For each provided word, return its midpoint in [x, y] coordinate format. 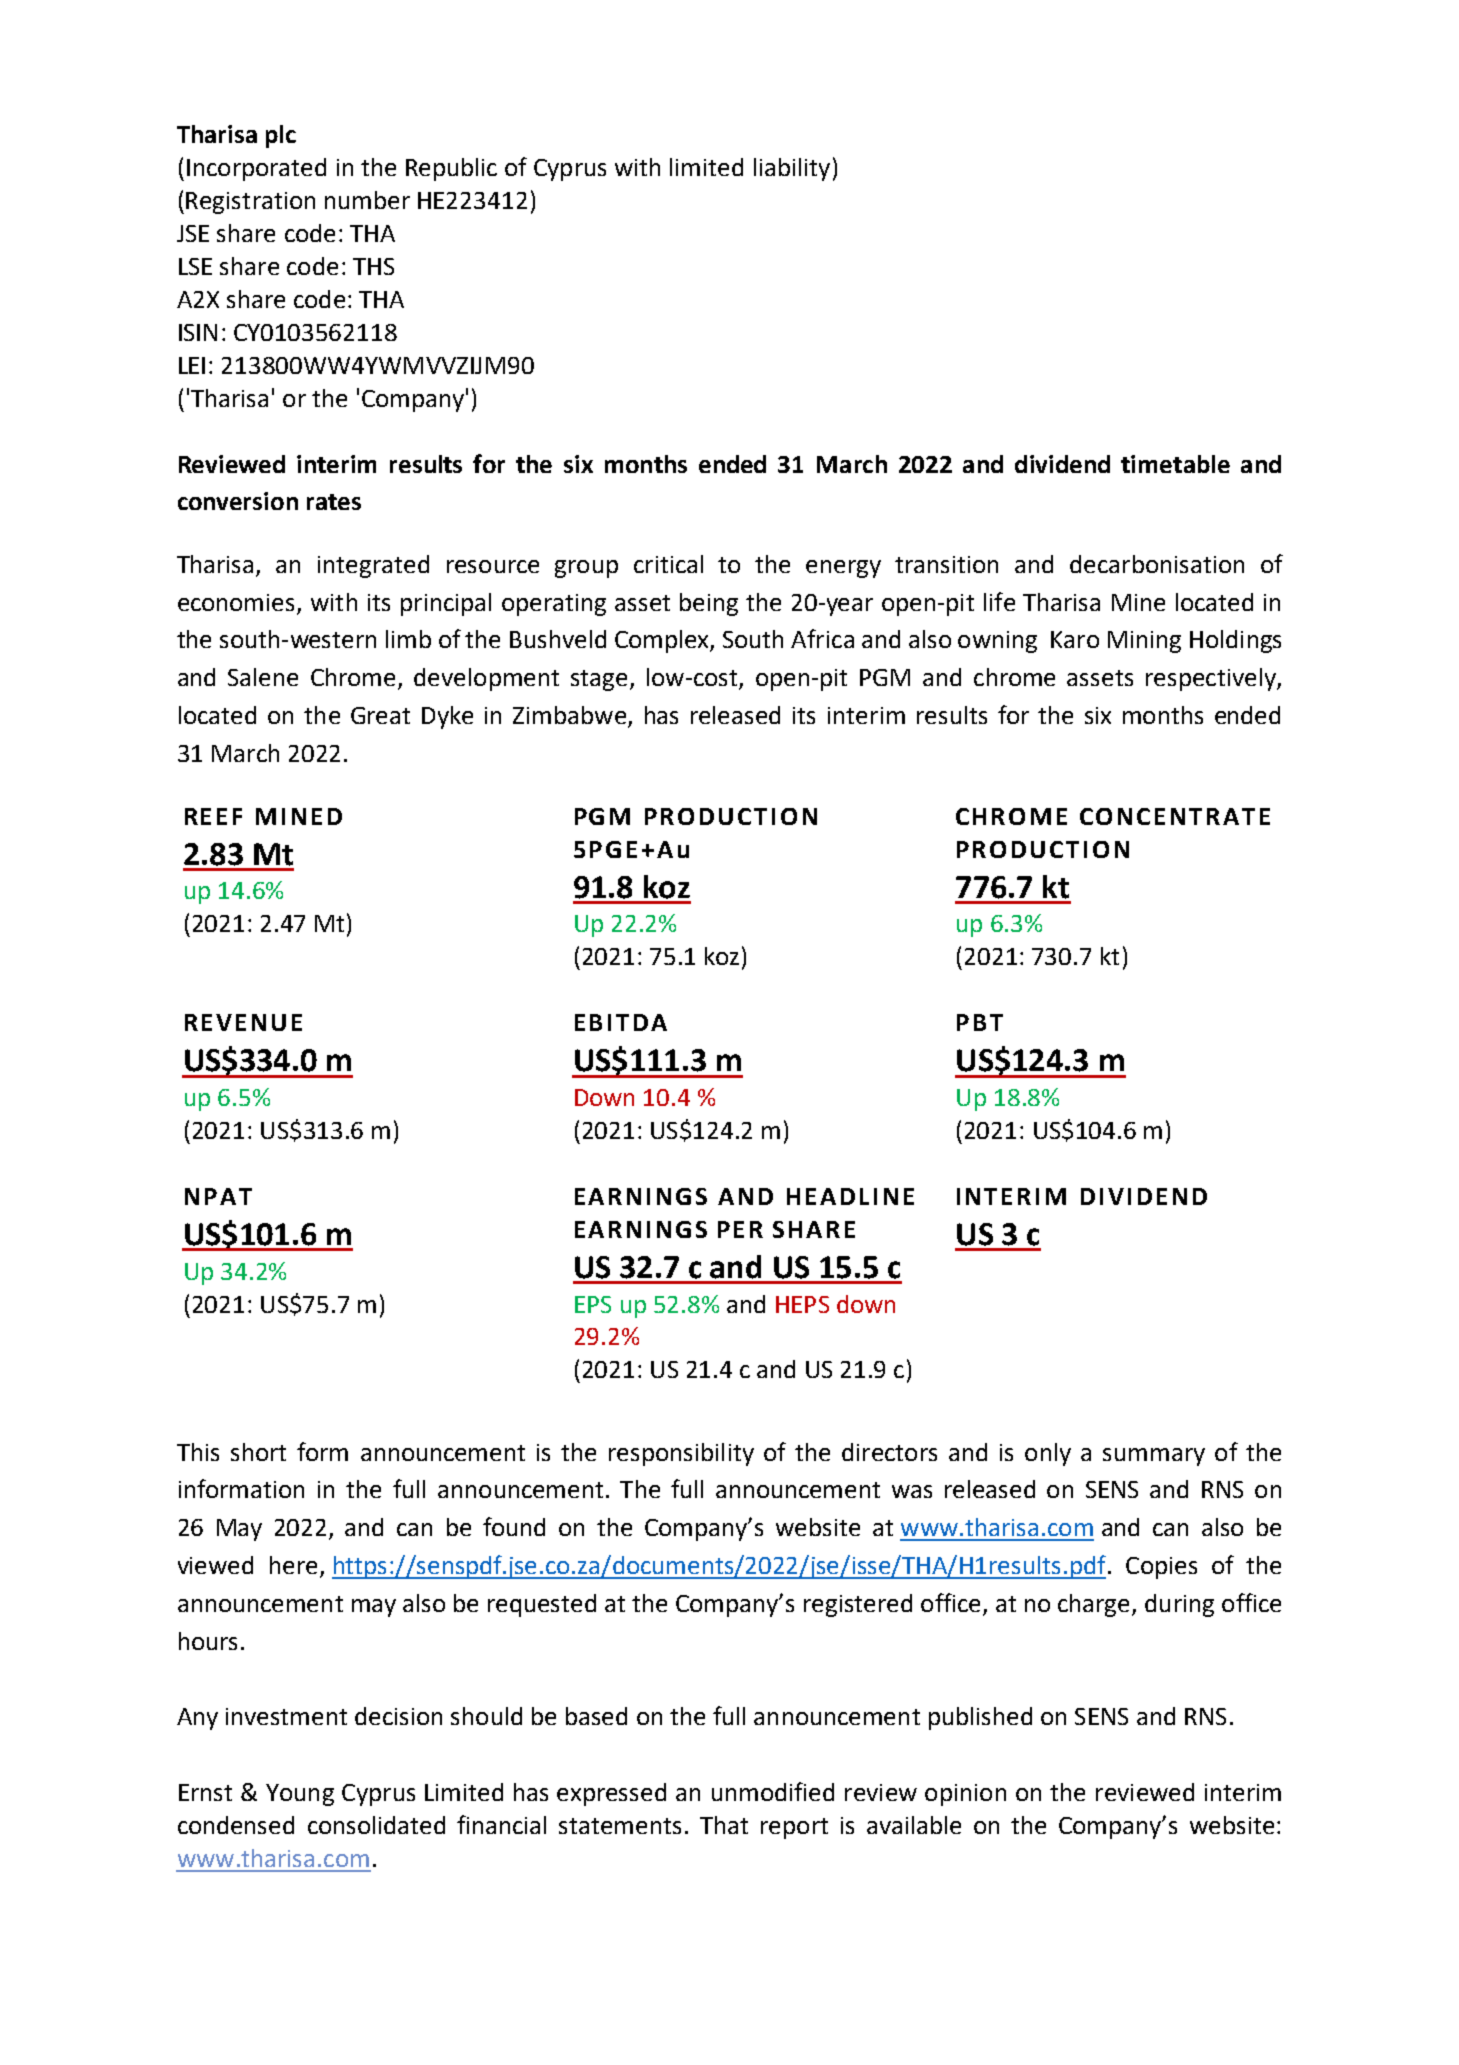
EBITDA [621, 1022]
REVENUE [243, 1022]
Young [300, 1795]
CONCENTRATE [1175, 816]
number [367, 200]
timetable [1175, 464]
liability [792, 169]
